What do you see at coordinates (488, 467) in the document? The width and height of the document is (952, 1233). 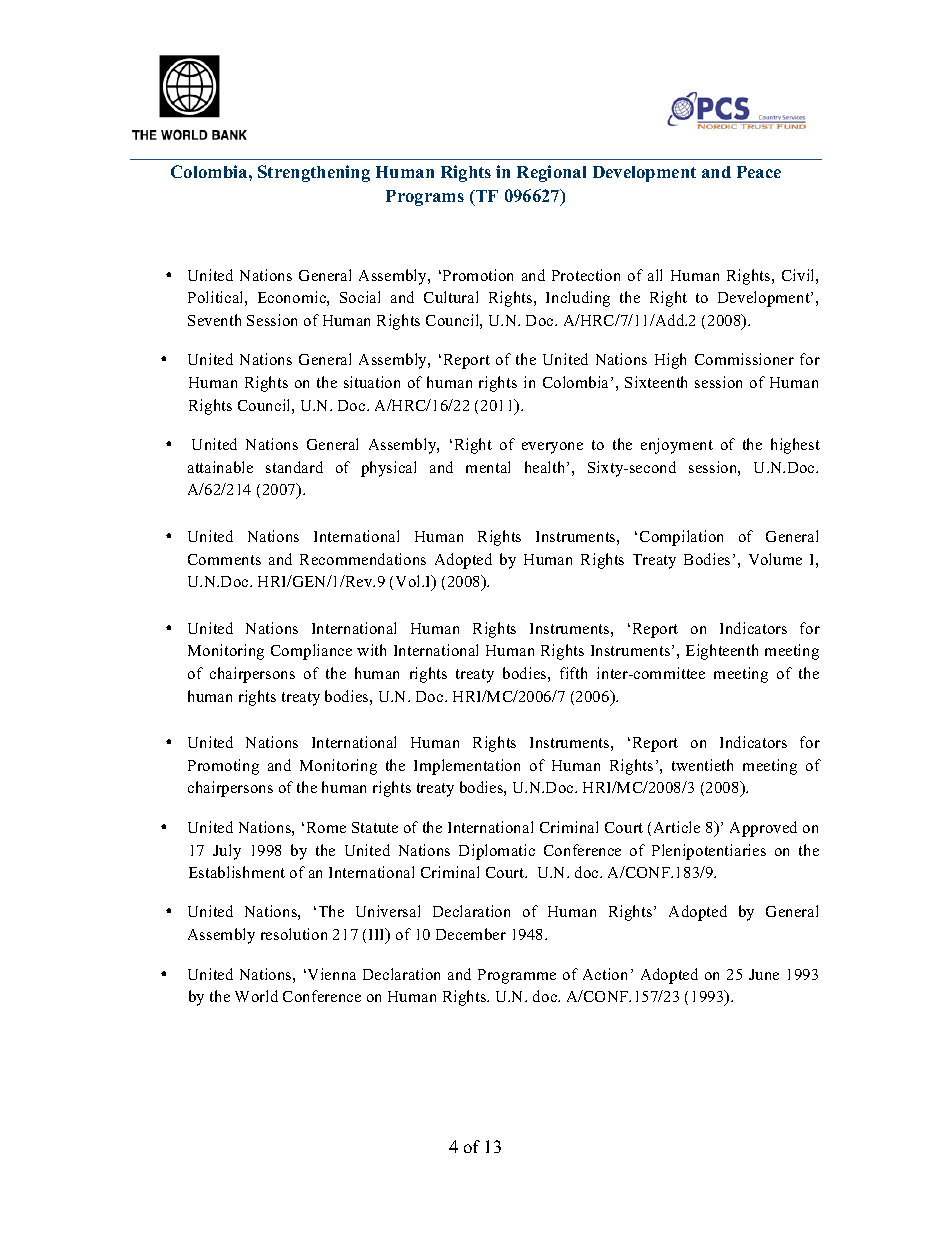 I see `mental` at bounding box center [488, 467].
